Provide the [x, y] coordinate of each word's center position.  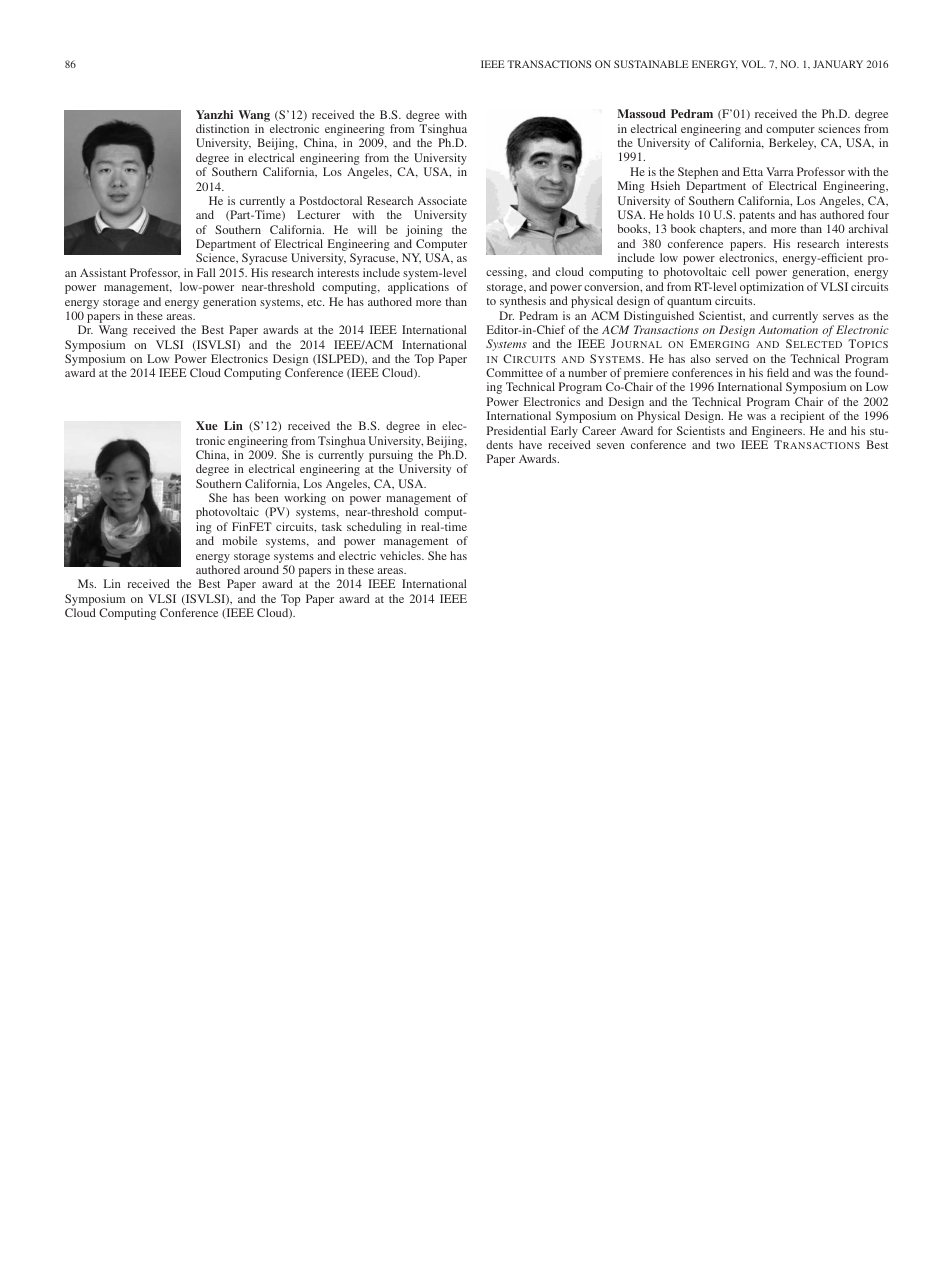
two [725, 445]
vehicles [401, 555]
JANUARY [838, 64]
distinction [222, 128]
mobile [239, 540]
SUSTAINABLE [651, 64]
